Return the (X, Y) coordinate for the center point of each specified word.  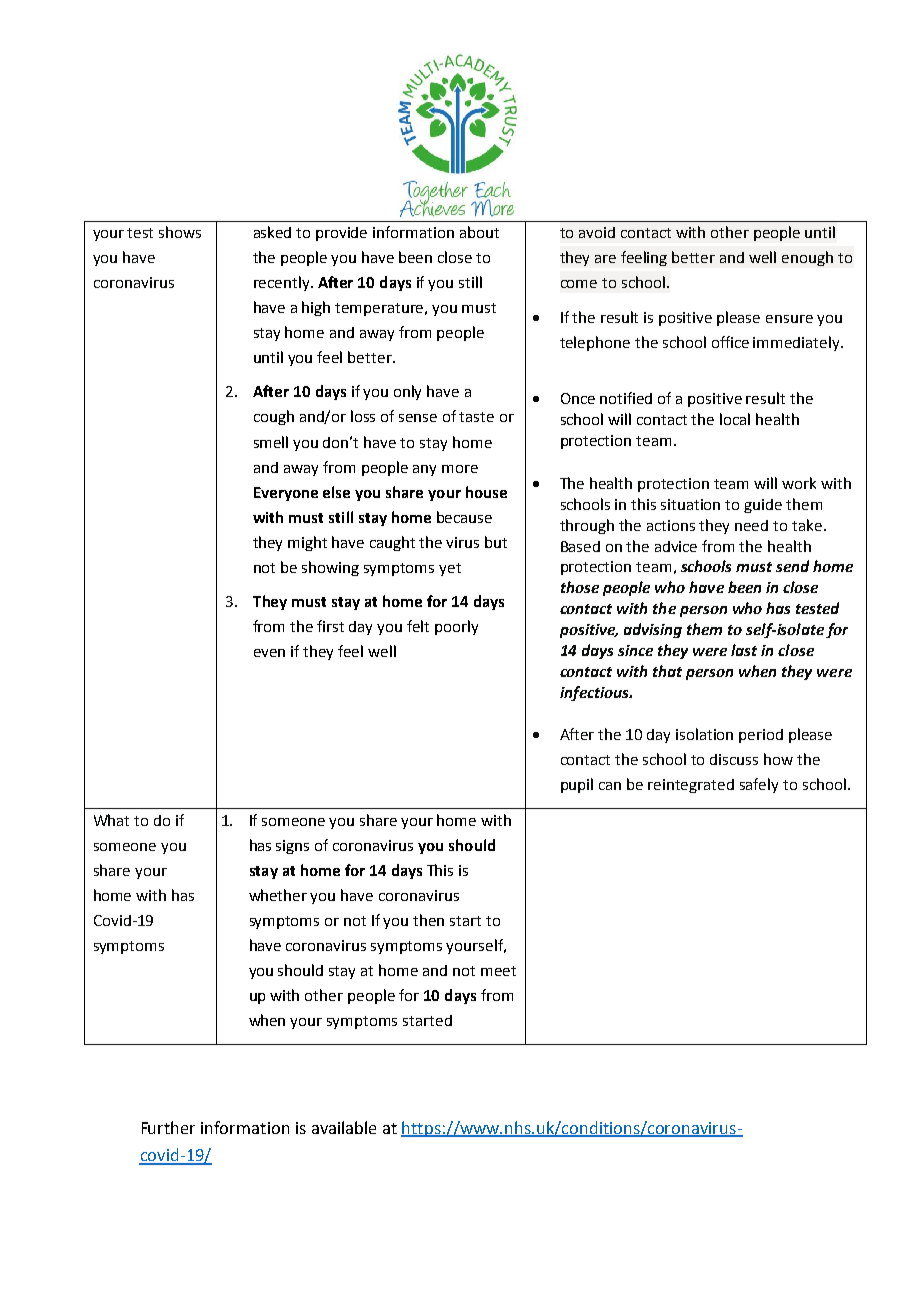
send (792, 566)
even (269, 653)
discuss (734, 759)
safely (759, 785)
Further (168, 1127)
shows (180, 232)
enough (807, 258)
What (111, 820)
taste (476, 417)
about (479, 232)
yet (450, 569)
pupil (577, 785)
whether (278, 895)
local (735, 419)
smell (271, 442)
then (428, 920)
